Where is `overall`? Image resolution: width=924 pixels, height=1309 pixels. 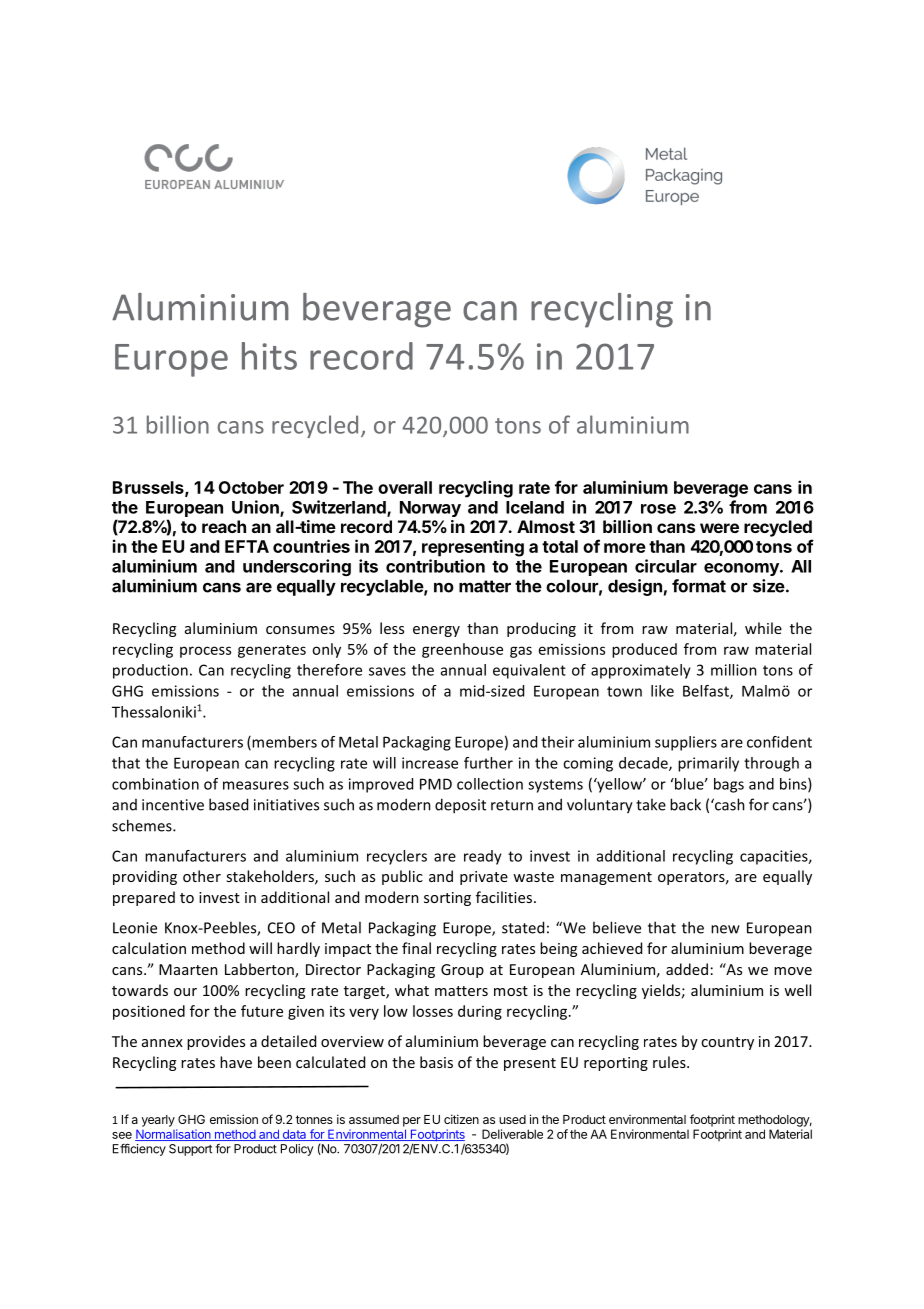 overall is located at coordinates (405, 487).
